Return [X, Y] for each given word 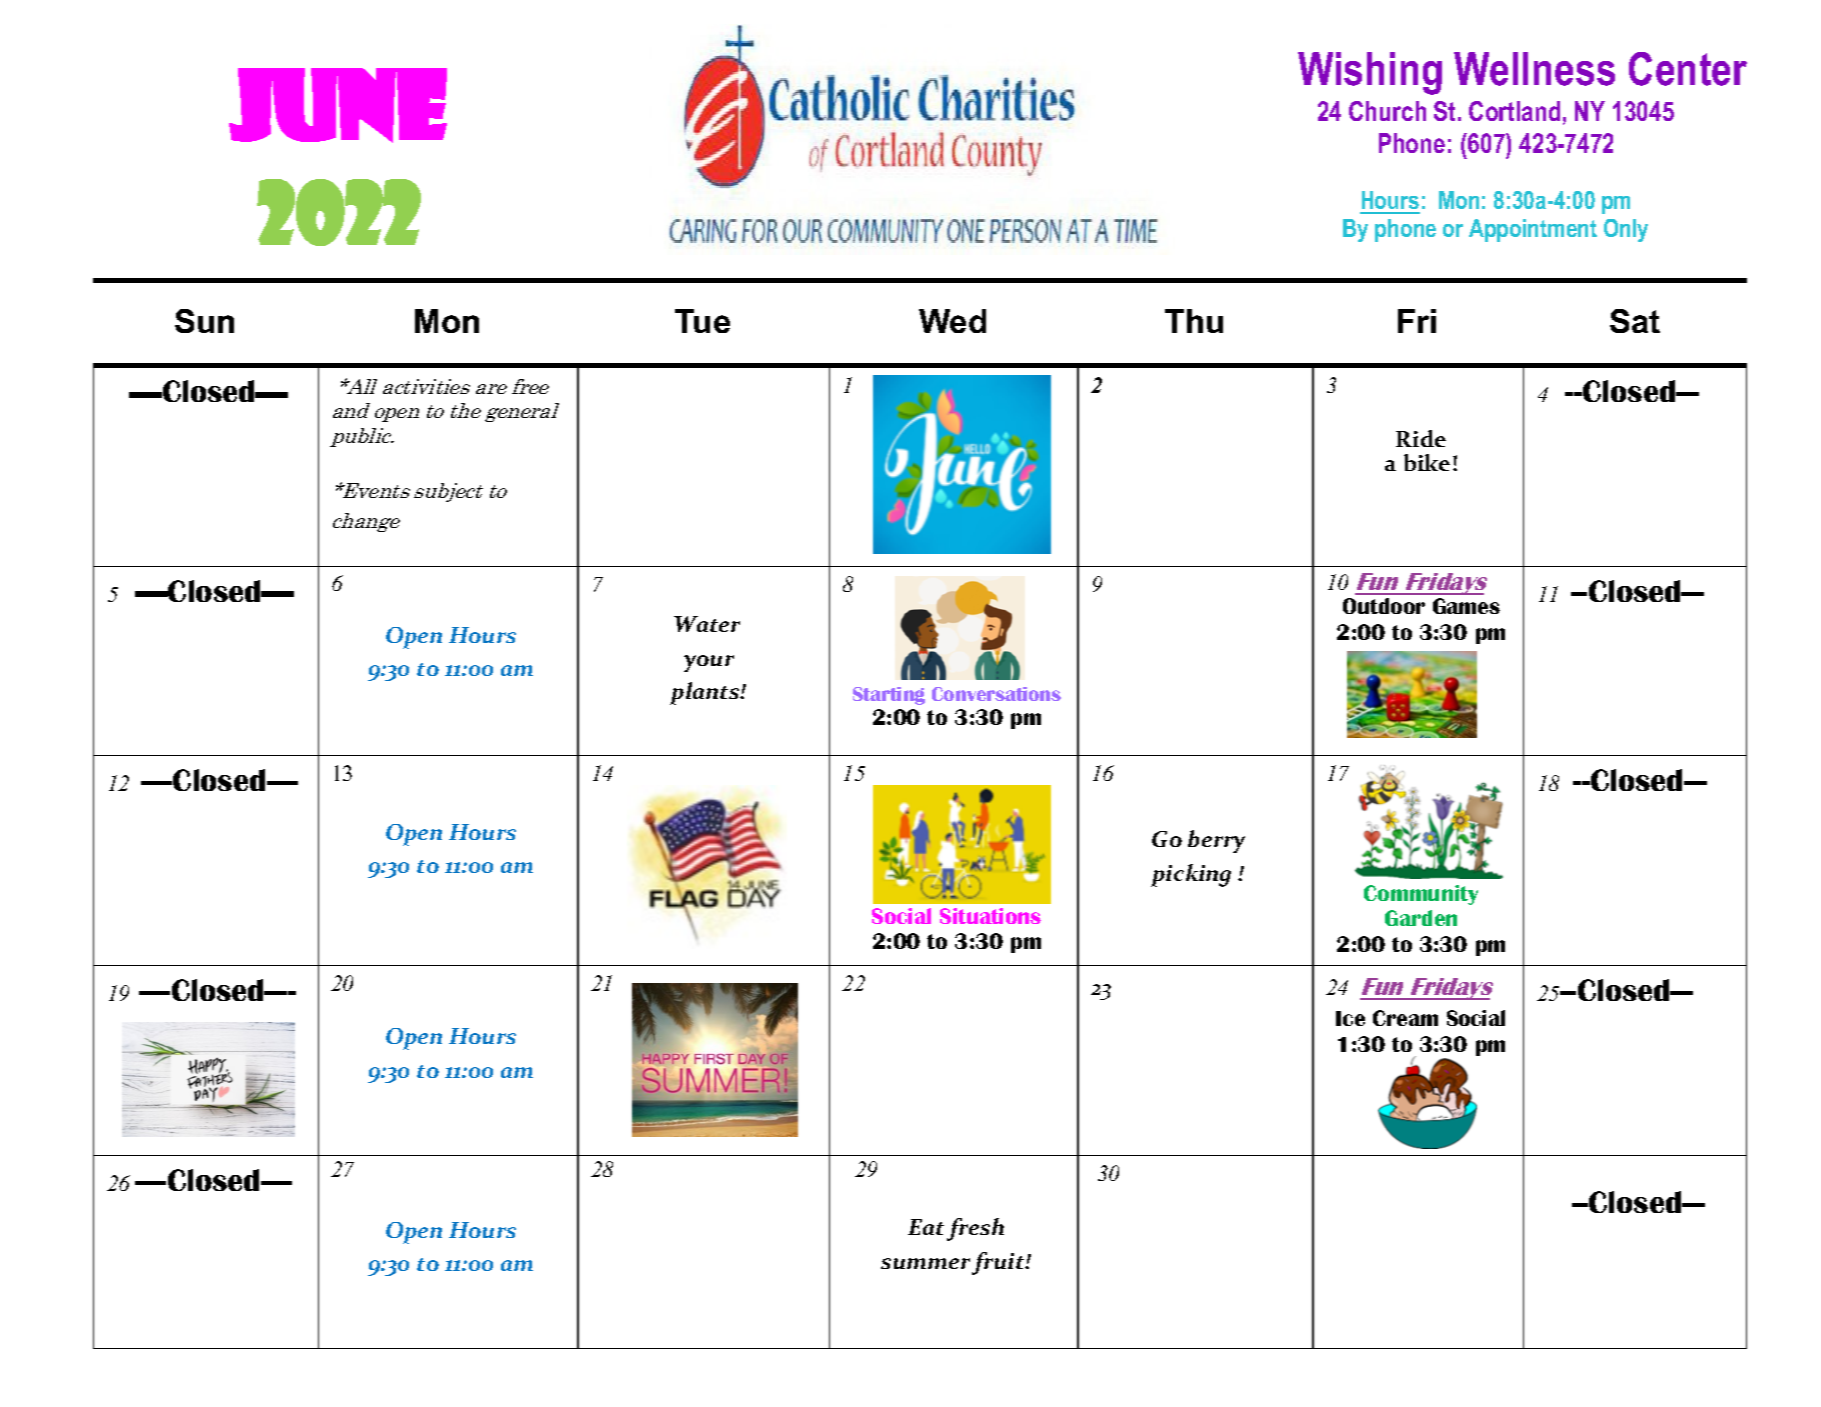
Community [1421, 895]
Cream [1405, 1018]
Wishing [1370, 73]
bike [1427, 462]
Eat [926, 1227]
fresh [975, 1229]
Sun [204, 321]
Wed [952, 321]
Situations [990, 916]
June [338, 105]
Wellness [1534, 69]
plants [706, 693]
